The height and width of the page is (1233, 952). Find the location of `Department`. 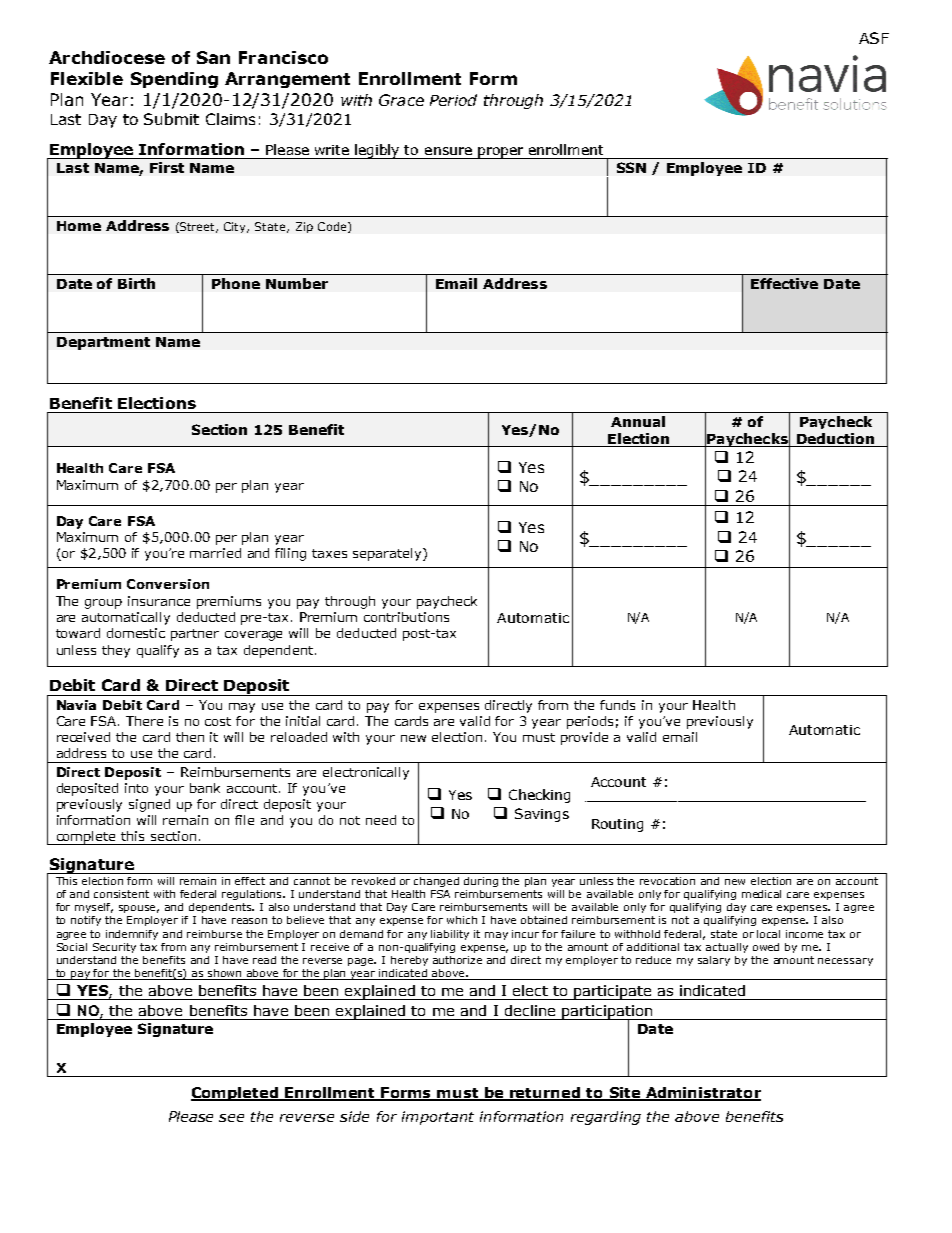

Department is located at coordinates (103, 343).
